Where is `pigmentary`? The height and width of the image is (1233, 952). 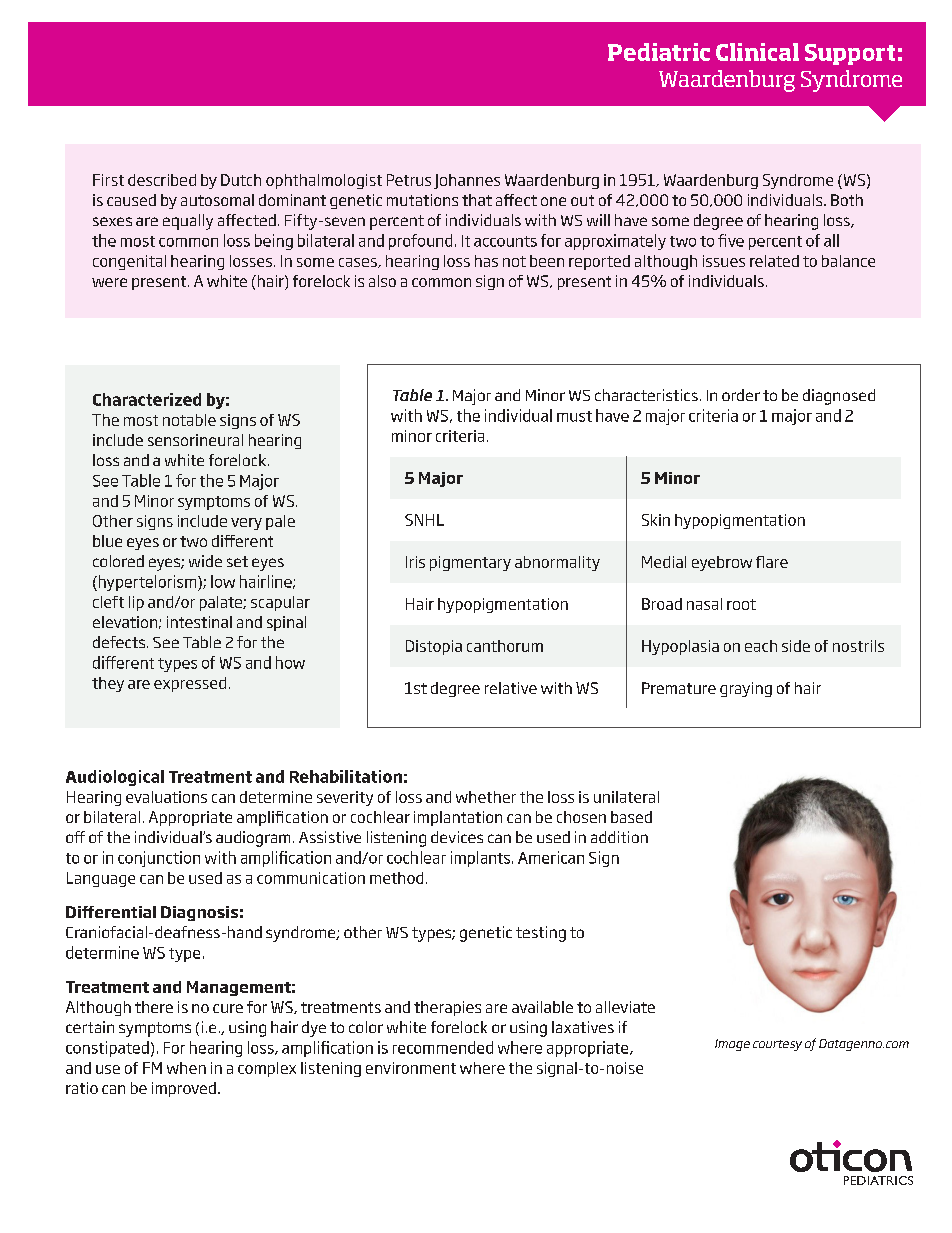
pigmentary is located at coordinates (470, 563).
